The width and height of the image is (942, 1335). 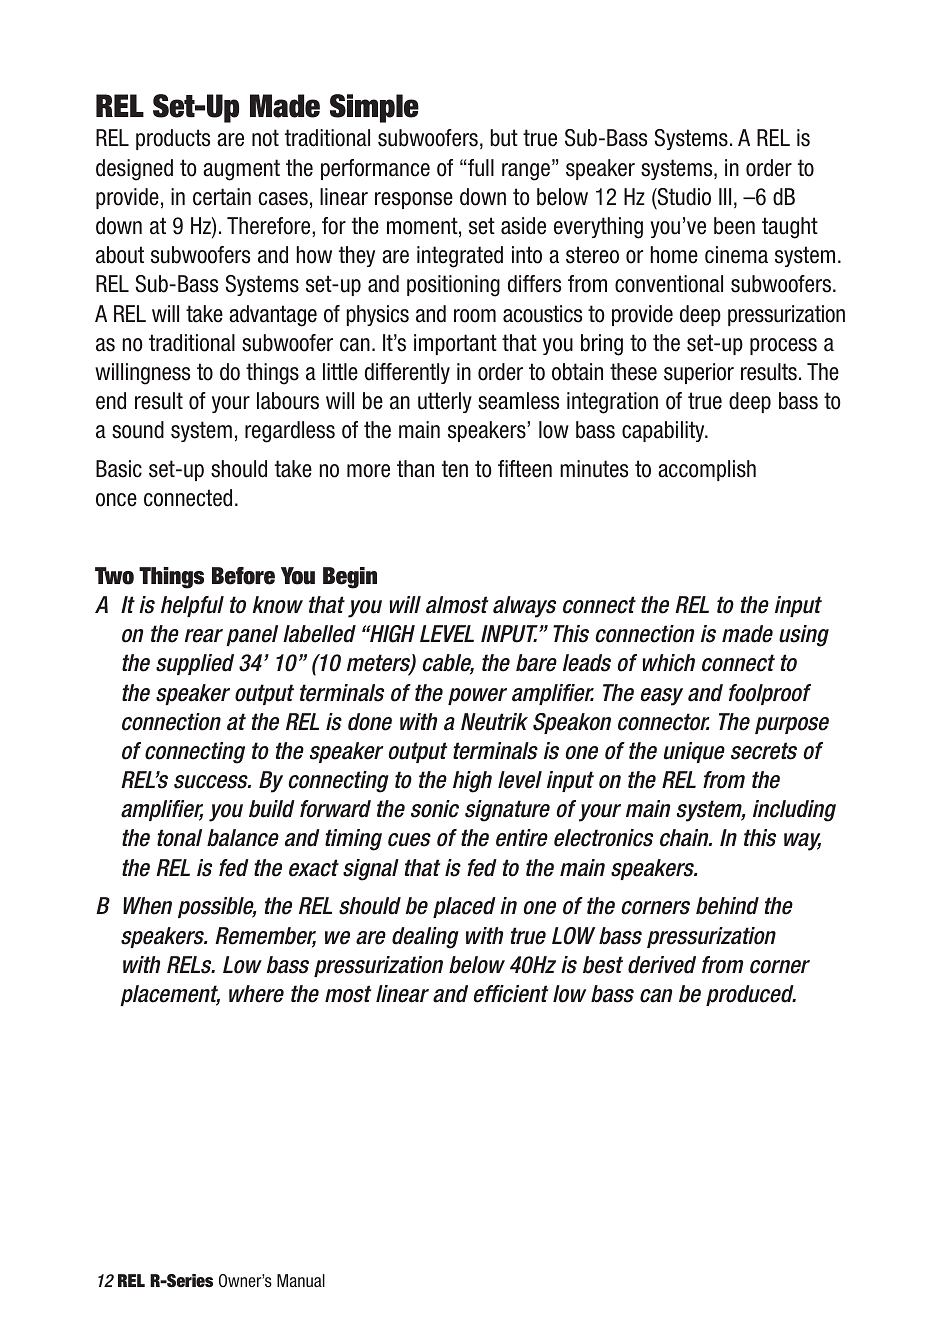 What do you see at coordinates (699, 373) in the image?
I see `superior` at bounding box center [699, 373].
